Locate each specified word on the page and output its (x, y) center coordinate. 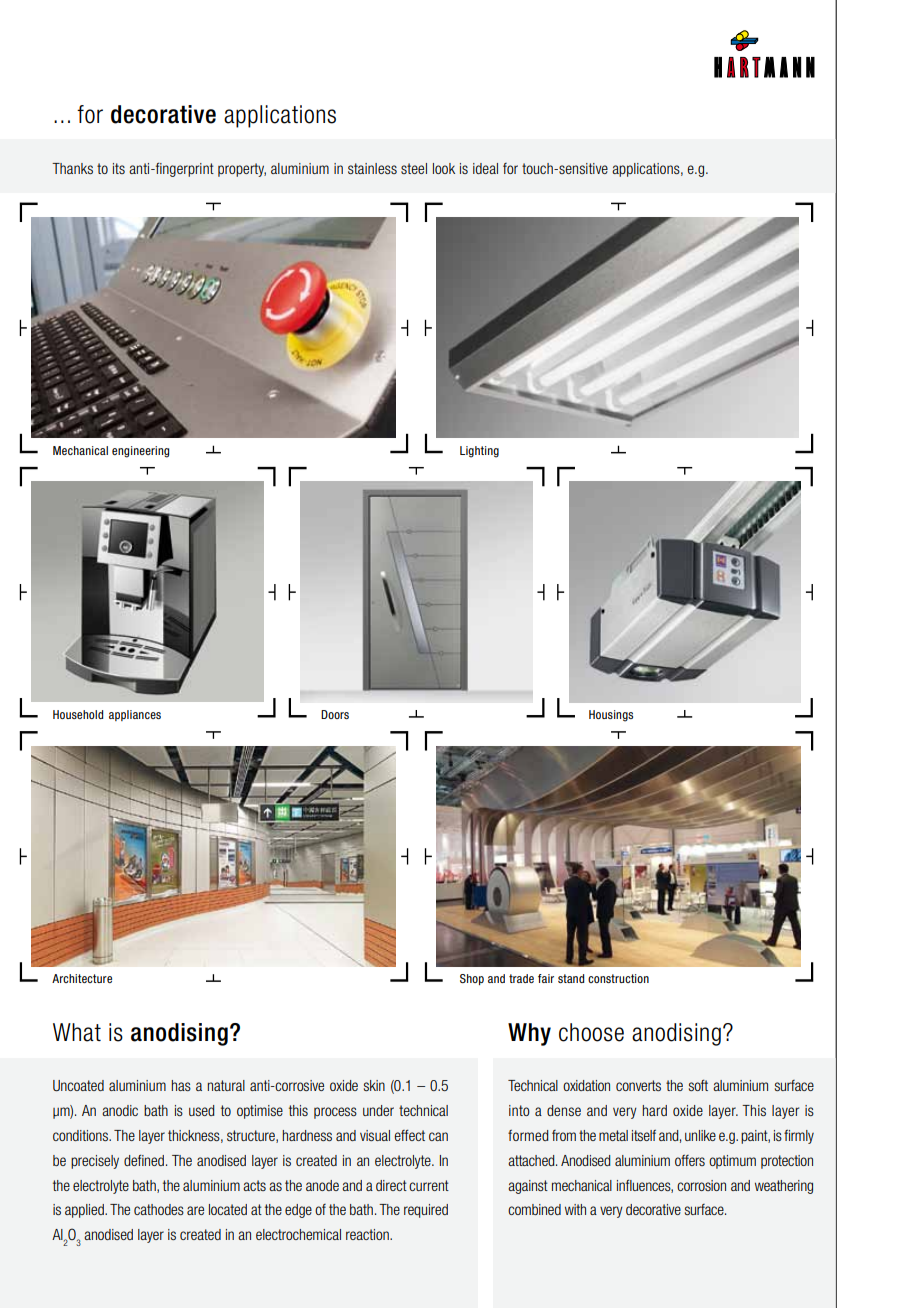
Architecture (82, 978)
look (444, 168)
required (426, 1211)
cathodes (159, 1209)
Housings (611, 716)
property (242, 170)
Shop (472, 979)
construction (618, 978)
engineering (140, 452)
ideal (485, 168)
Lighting (479, 452)
